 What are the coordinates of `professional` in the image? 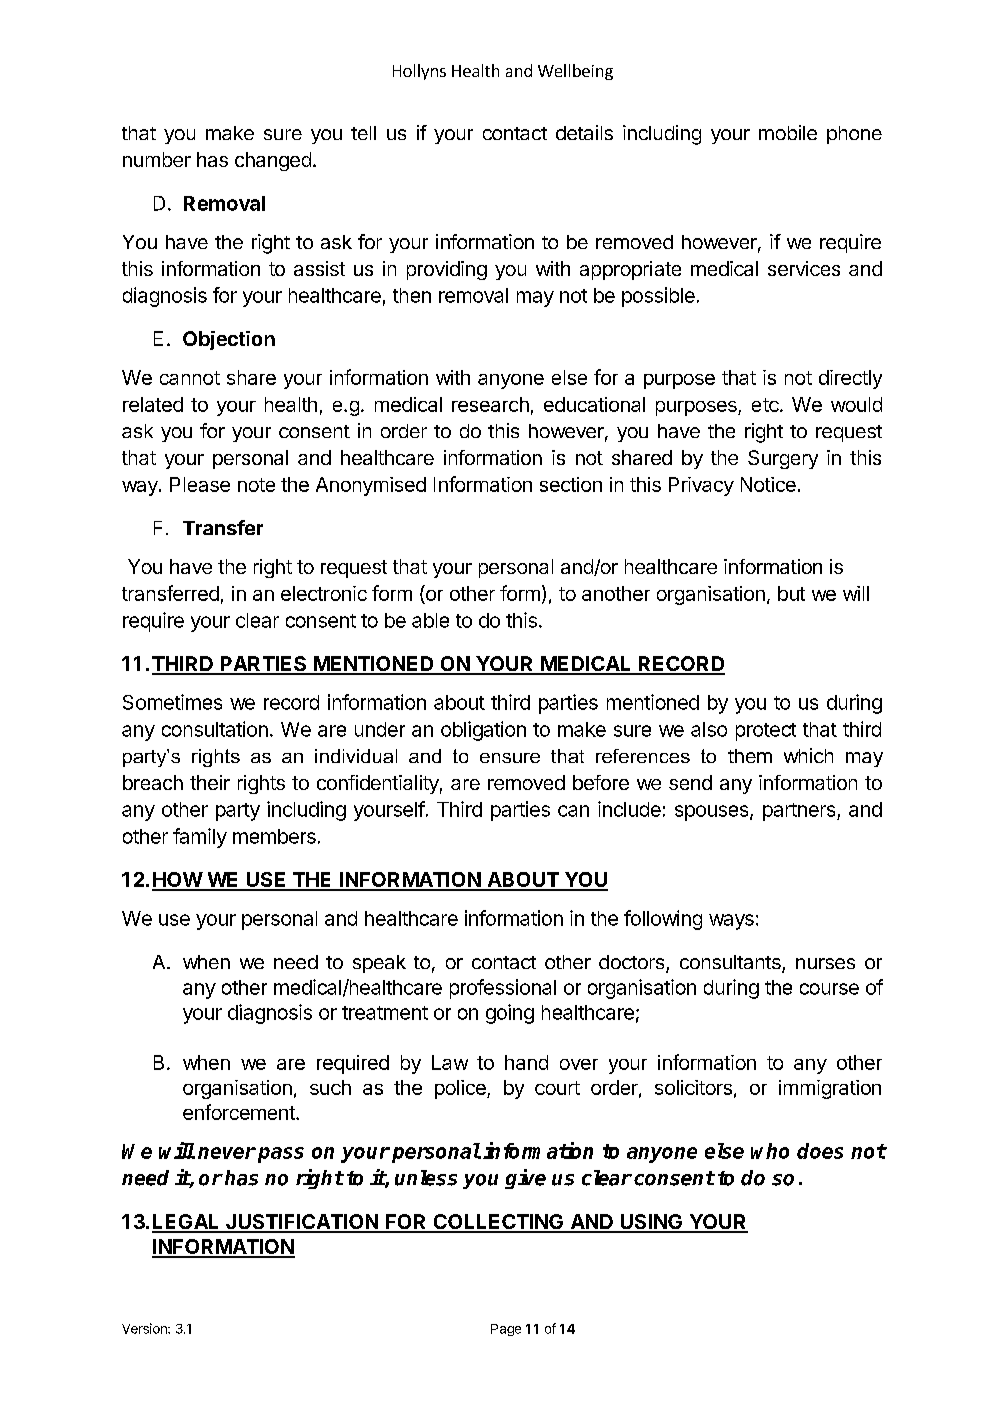 It's located at (503, 989).
